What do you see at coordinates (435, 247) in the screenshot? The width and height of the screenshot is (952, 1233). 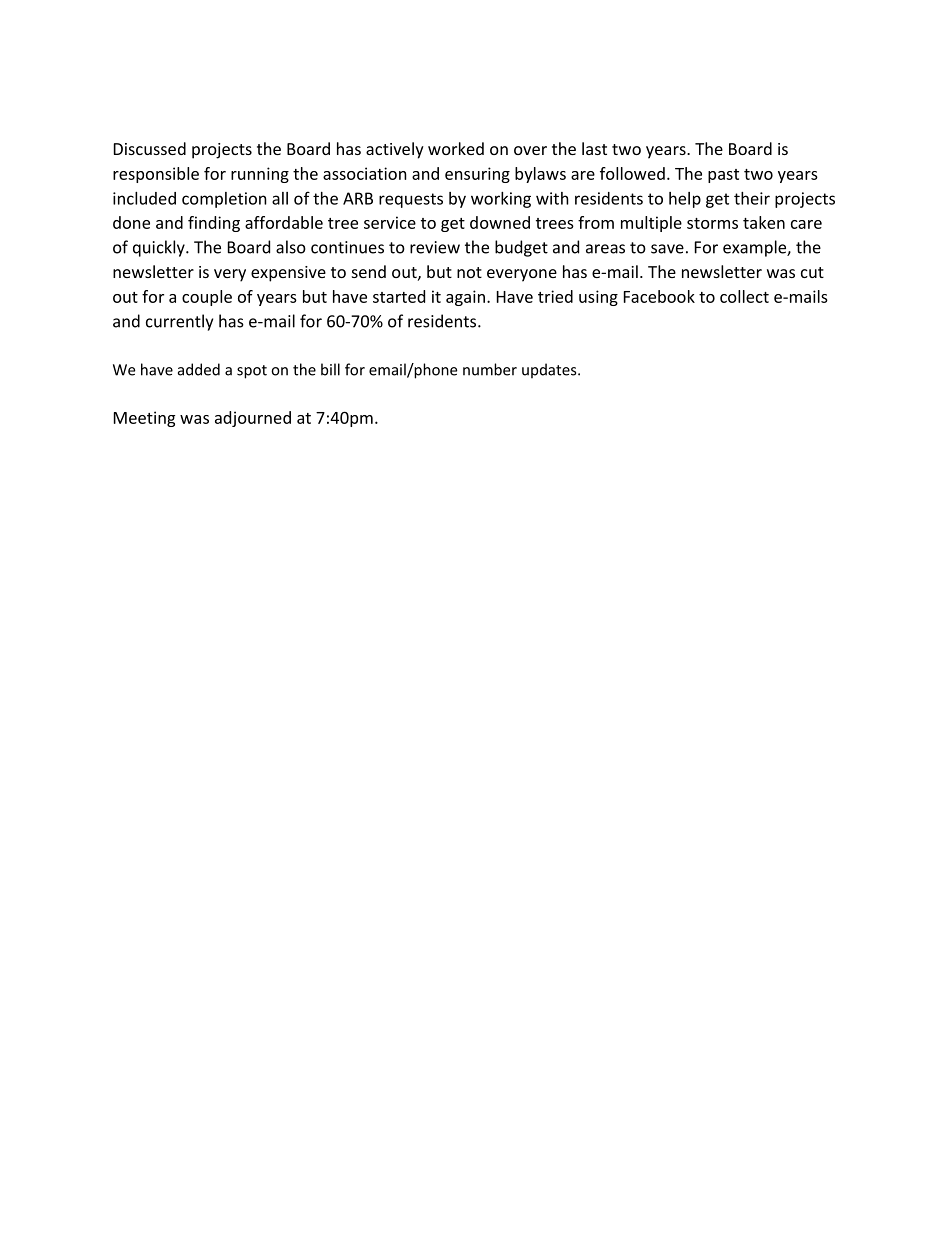 I see `review` at bounding box center [435, 247].
